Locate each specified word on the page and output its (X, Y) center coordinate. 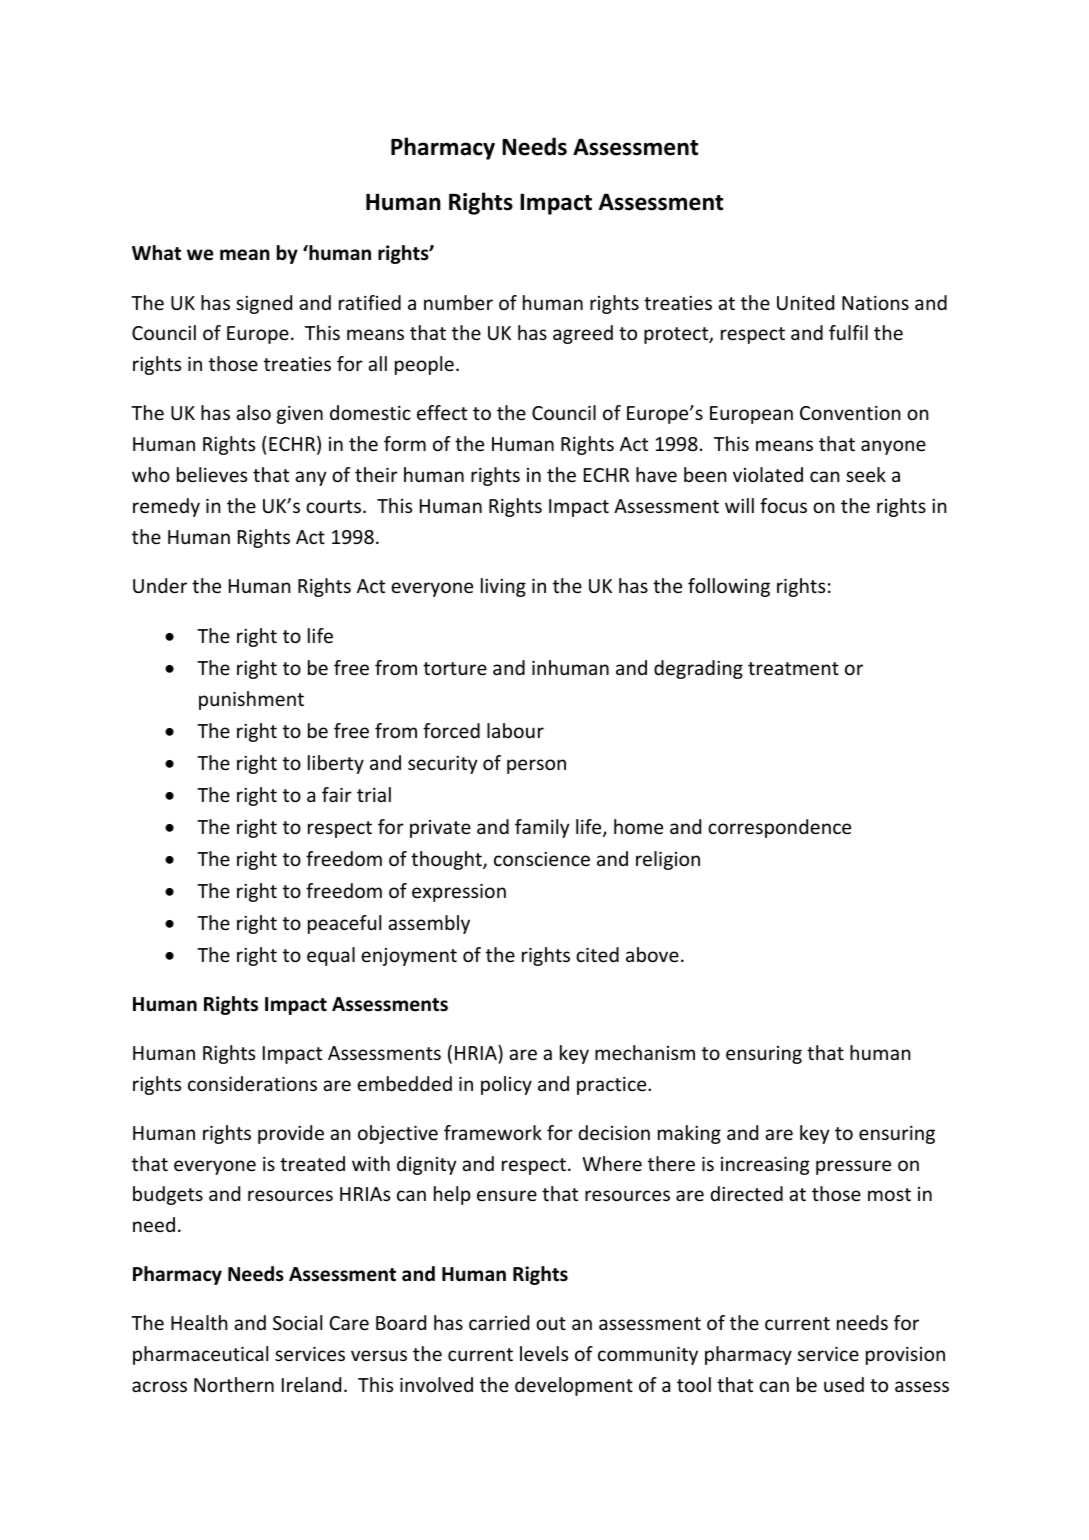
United (805, 302)
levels (544, 1353)
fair (337, 794)
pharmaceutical (200, 1355)
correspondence (779, 828)
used (844, 1384)
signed (264, 304)
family (542, 828)
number (458, 302)
